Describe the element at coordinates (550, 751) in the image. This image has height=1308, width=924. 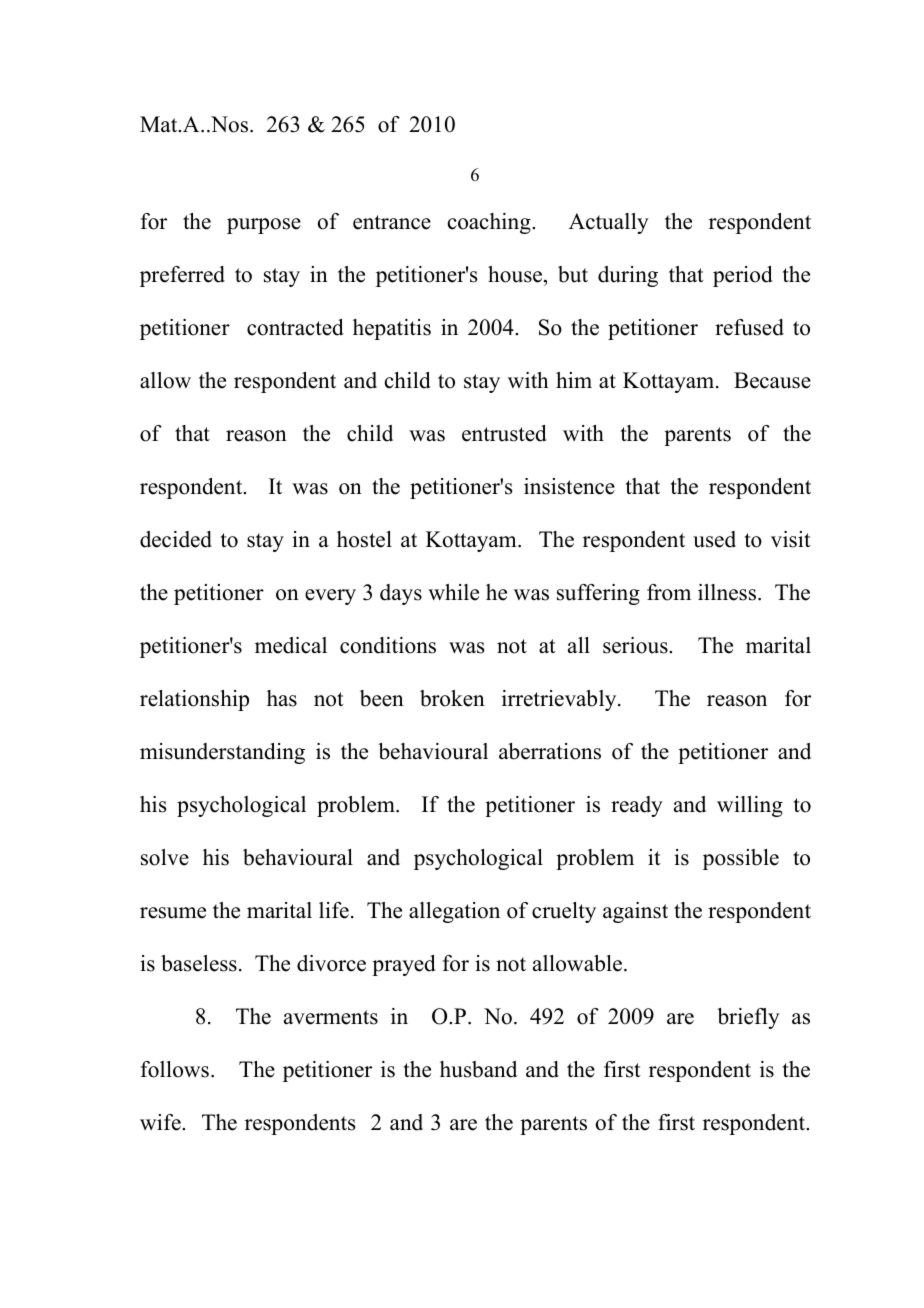
I see `aberrations` at that location.
